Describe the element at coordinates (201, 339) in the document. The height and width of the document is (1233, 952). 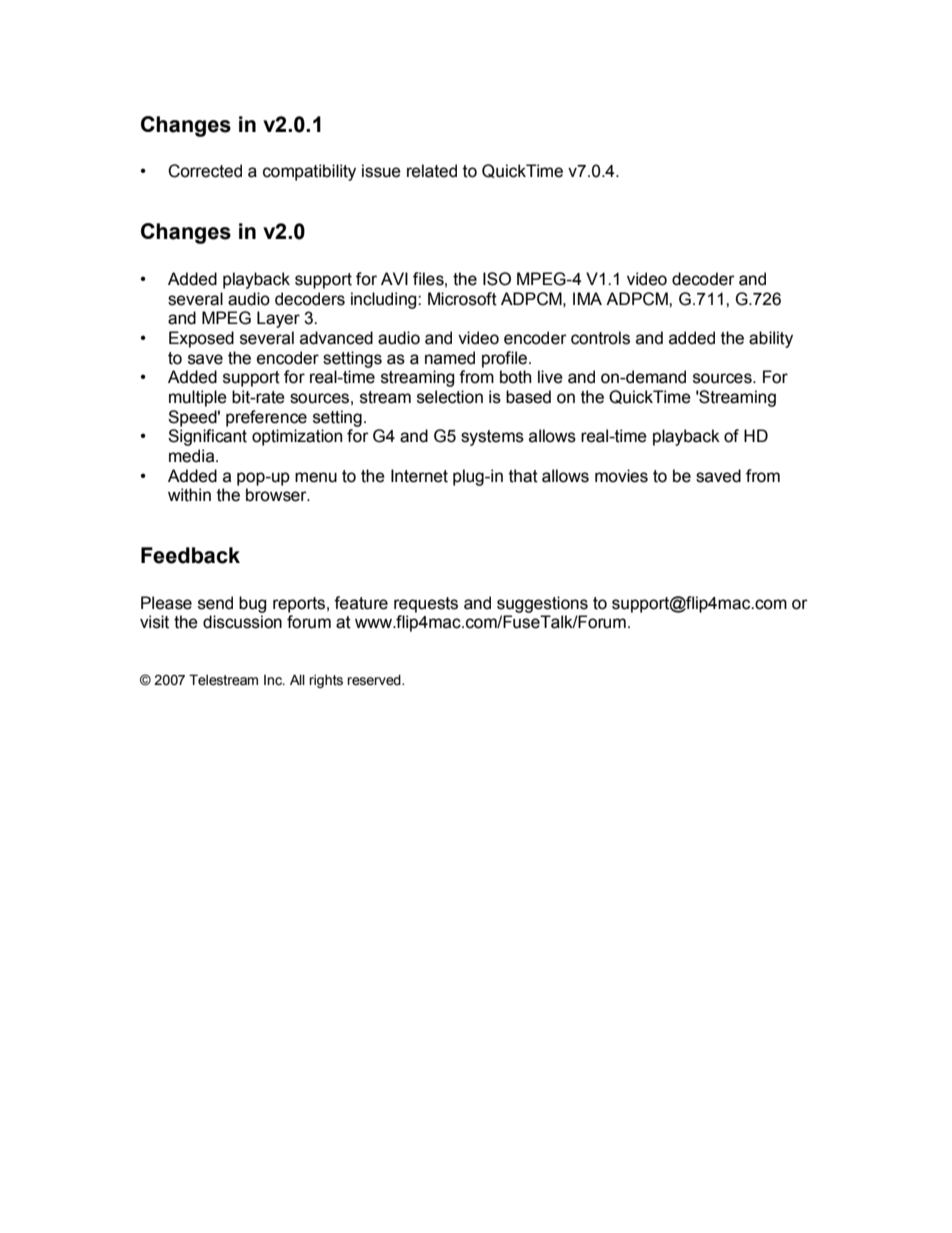
I see `Exposed` at that location.
